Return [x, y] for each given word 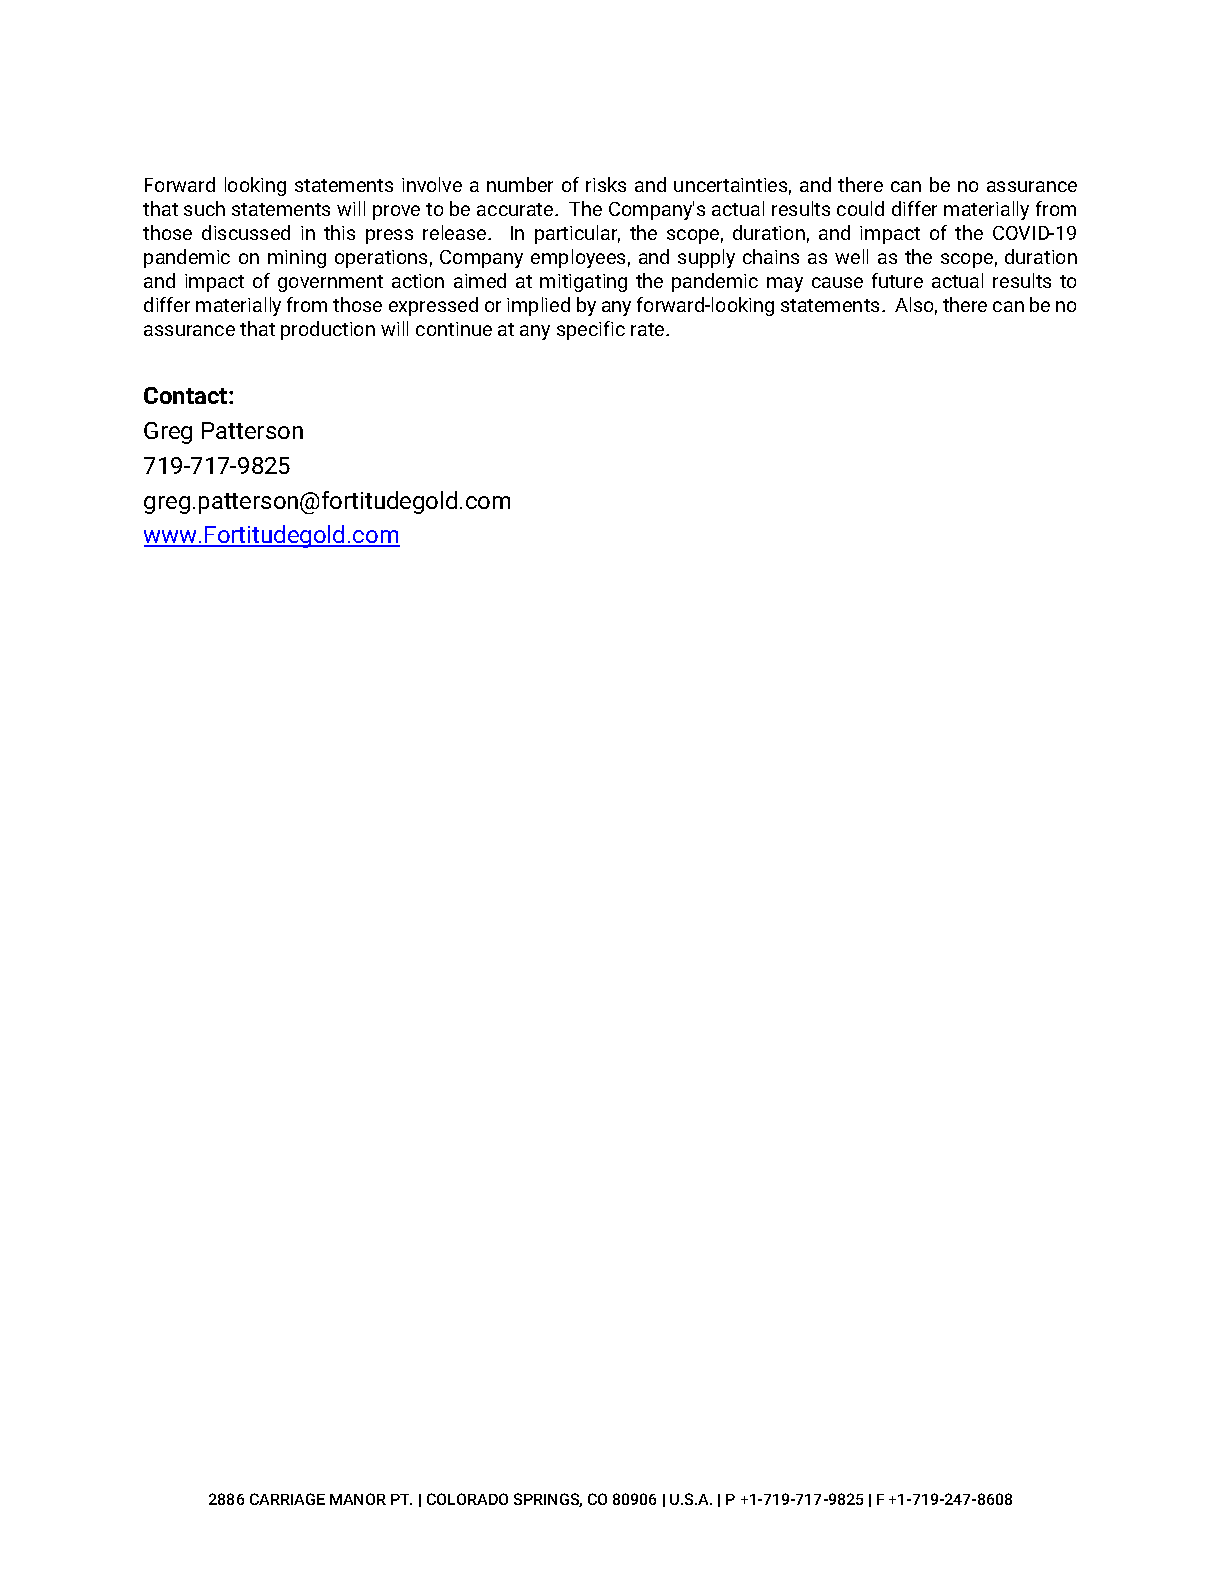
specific [591, 330]
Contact [187, 395]
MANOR [358, 1499]
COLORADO [467, 1499]
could [860, 208]
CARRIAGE [287, 1499]
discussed [246, 232]
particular [577, 234]
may [785, 284]
